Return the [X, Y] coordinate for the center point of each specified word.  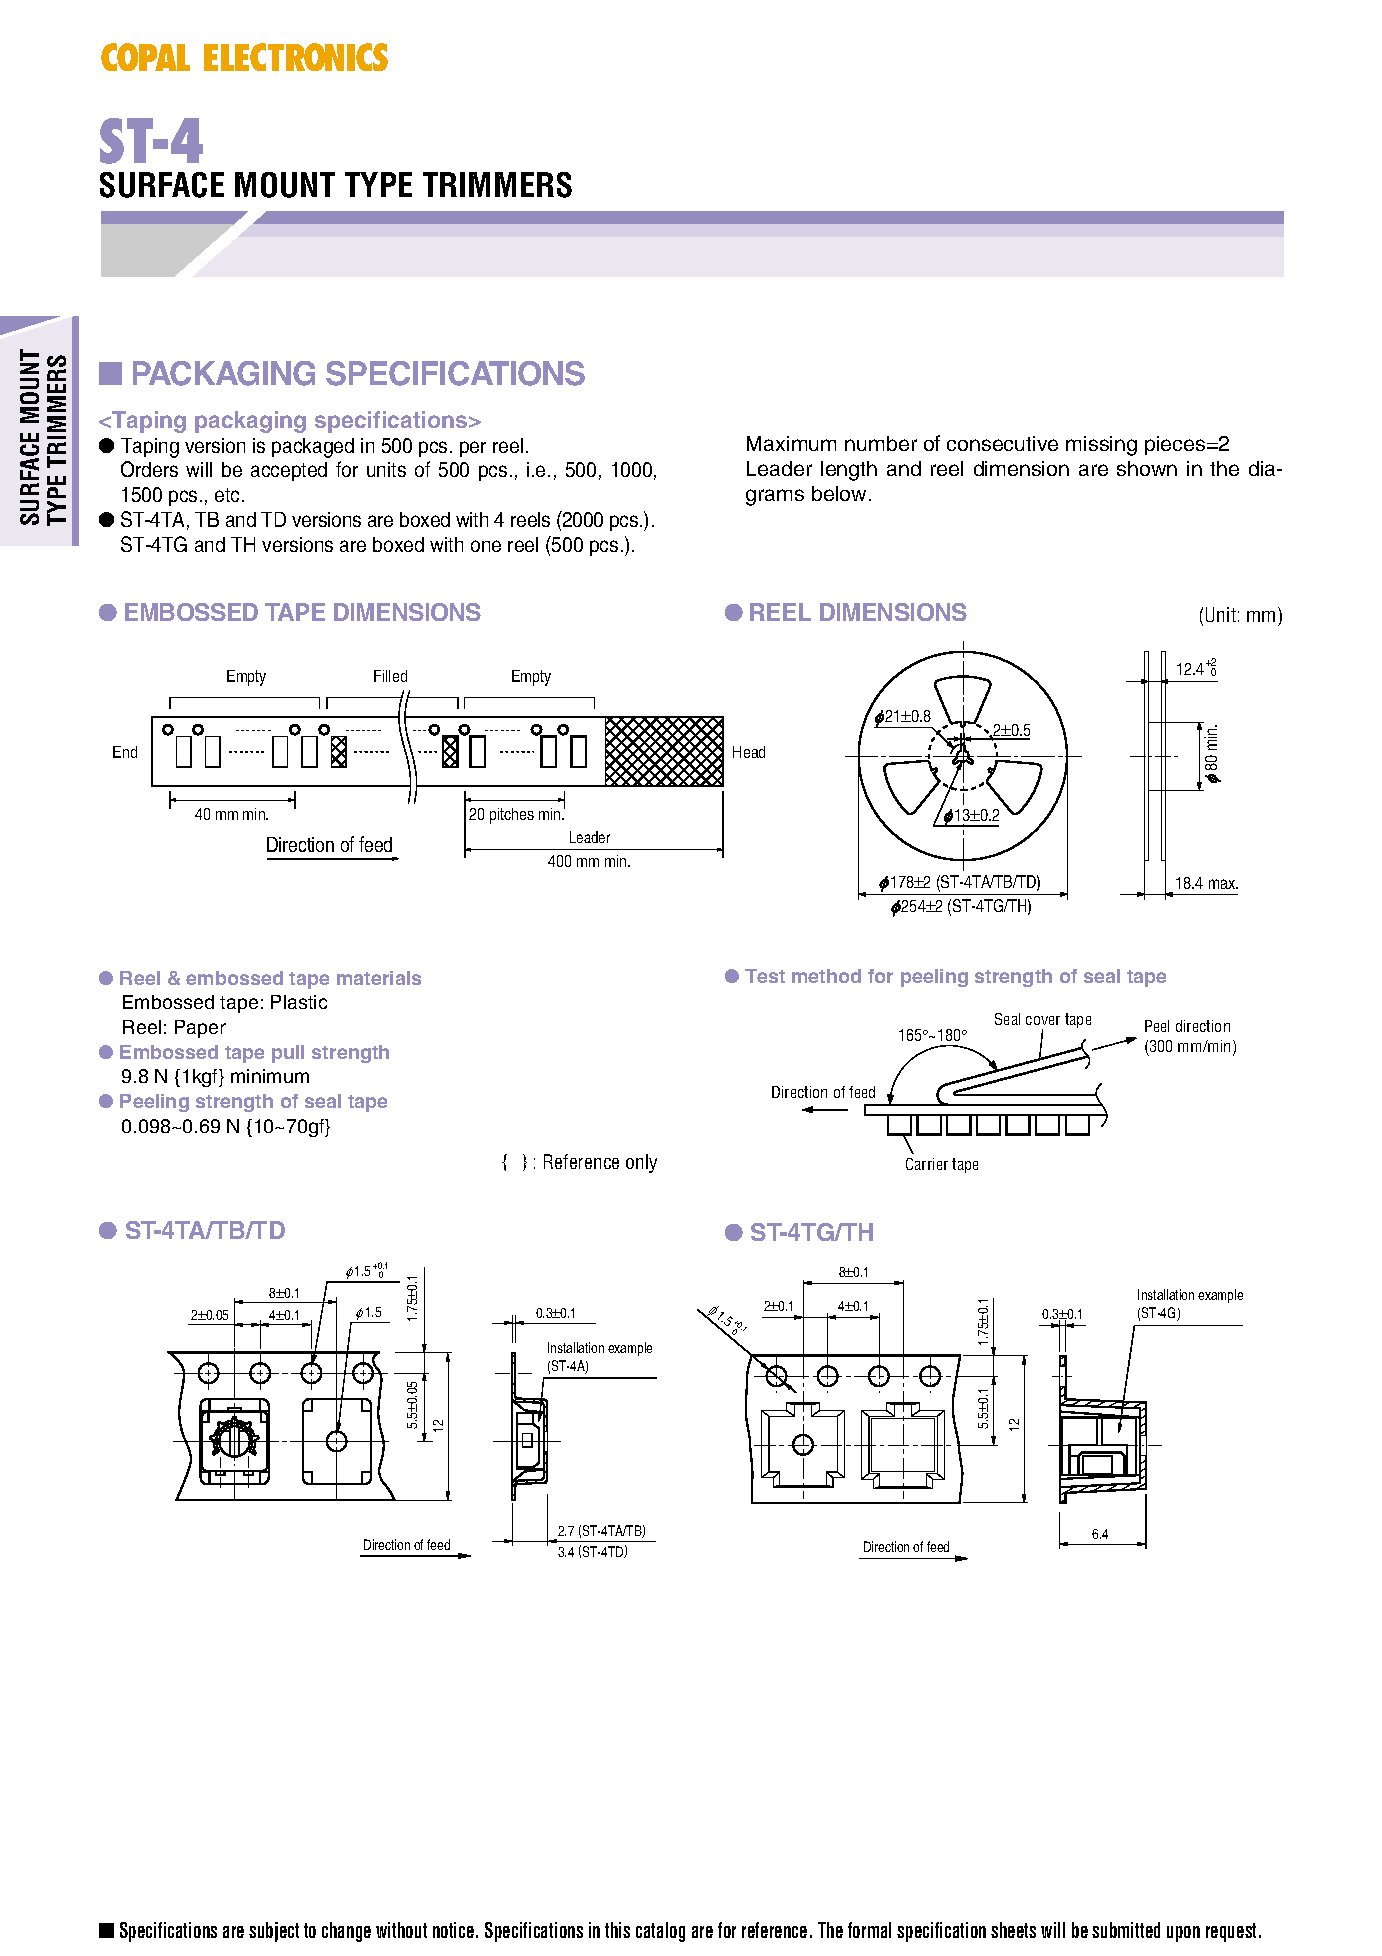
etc [227, 495]
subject [274, 1932]
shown [1147, 468]
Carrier [927, 1164]
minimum [270, 1076]
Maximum [791, 443]
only [641, 1163]
